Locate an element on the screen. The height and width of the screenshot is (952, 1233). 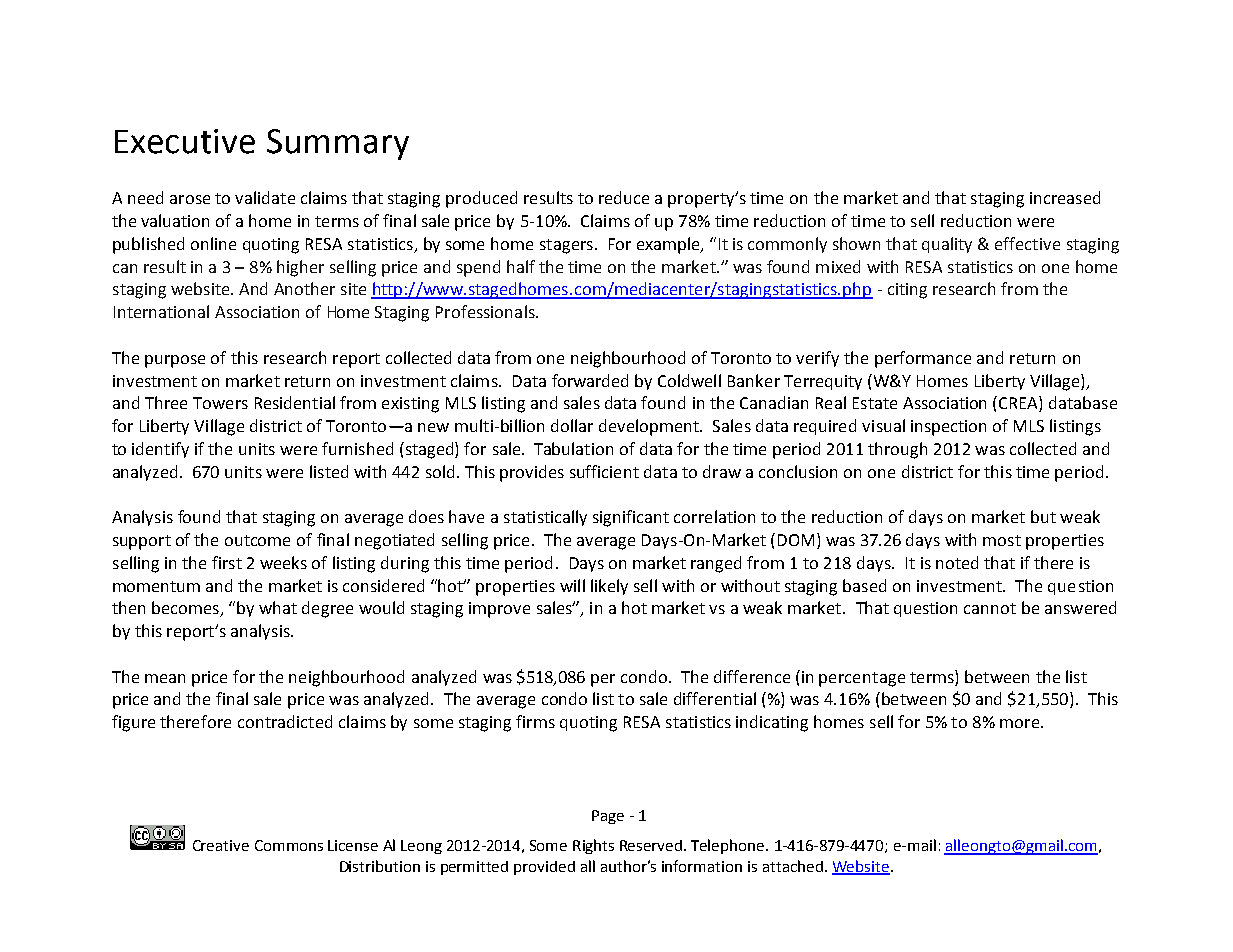
Rights is located at coordinates (593, 846).
